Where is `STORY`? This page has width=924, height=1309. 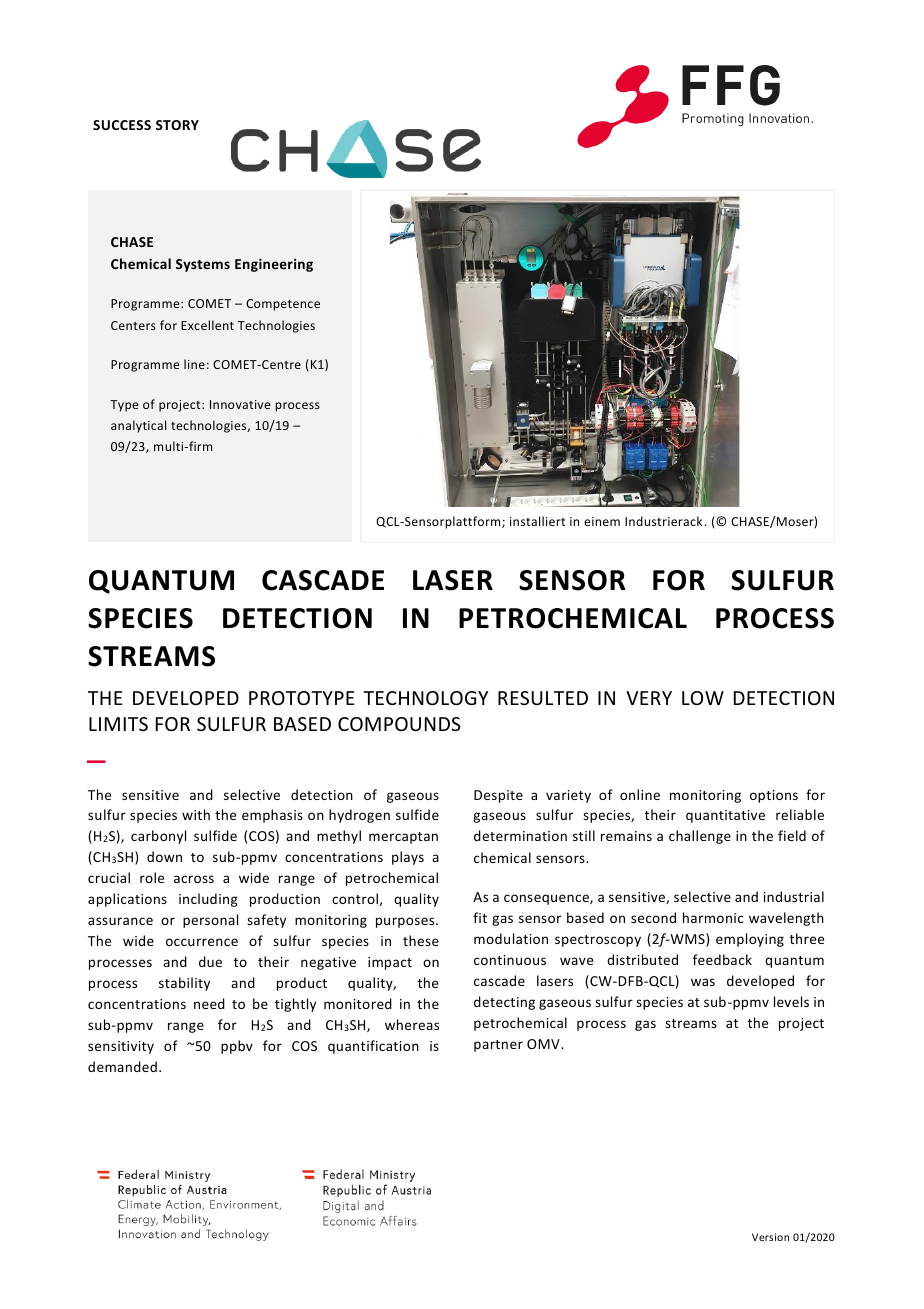
STORY is located at coordinates (177, 125).
